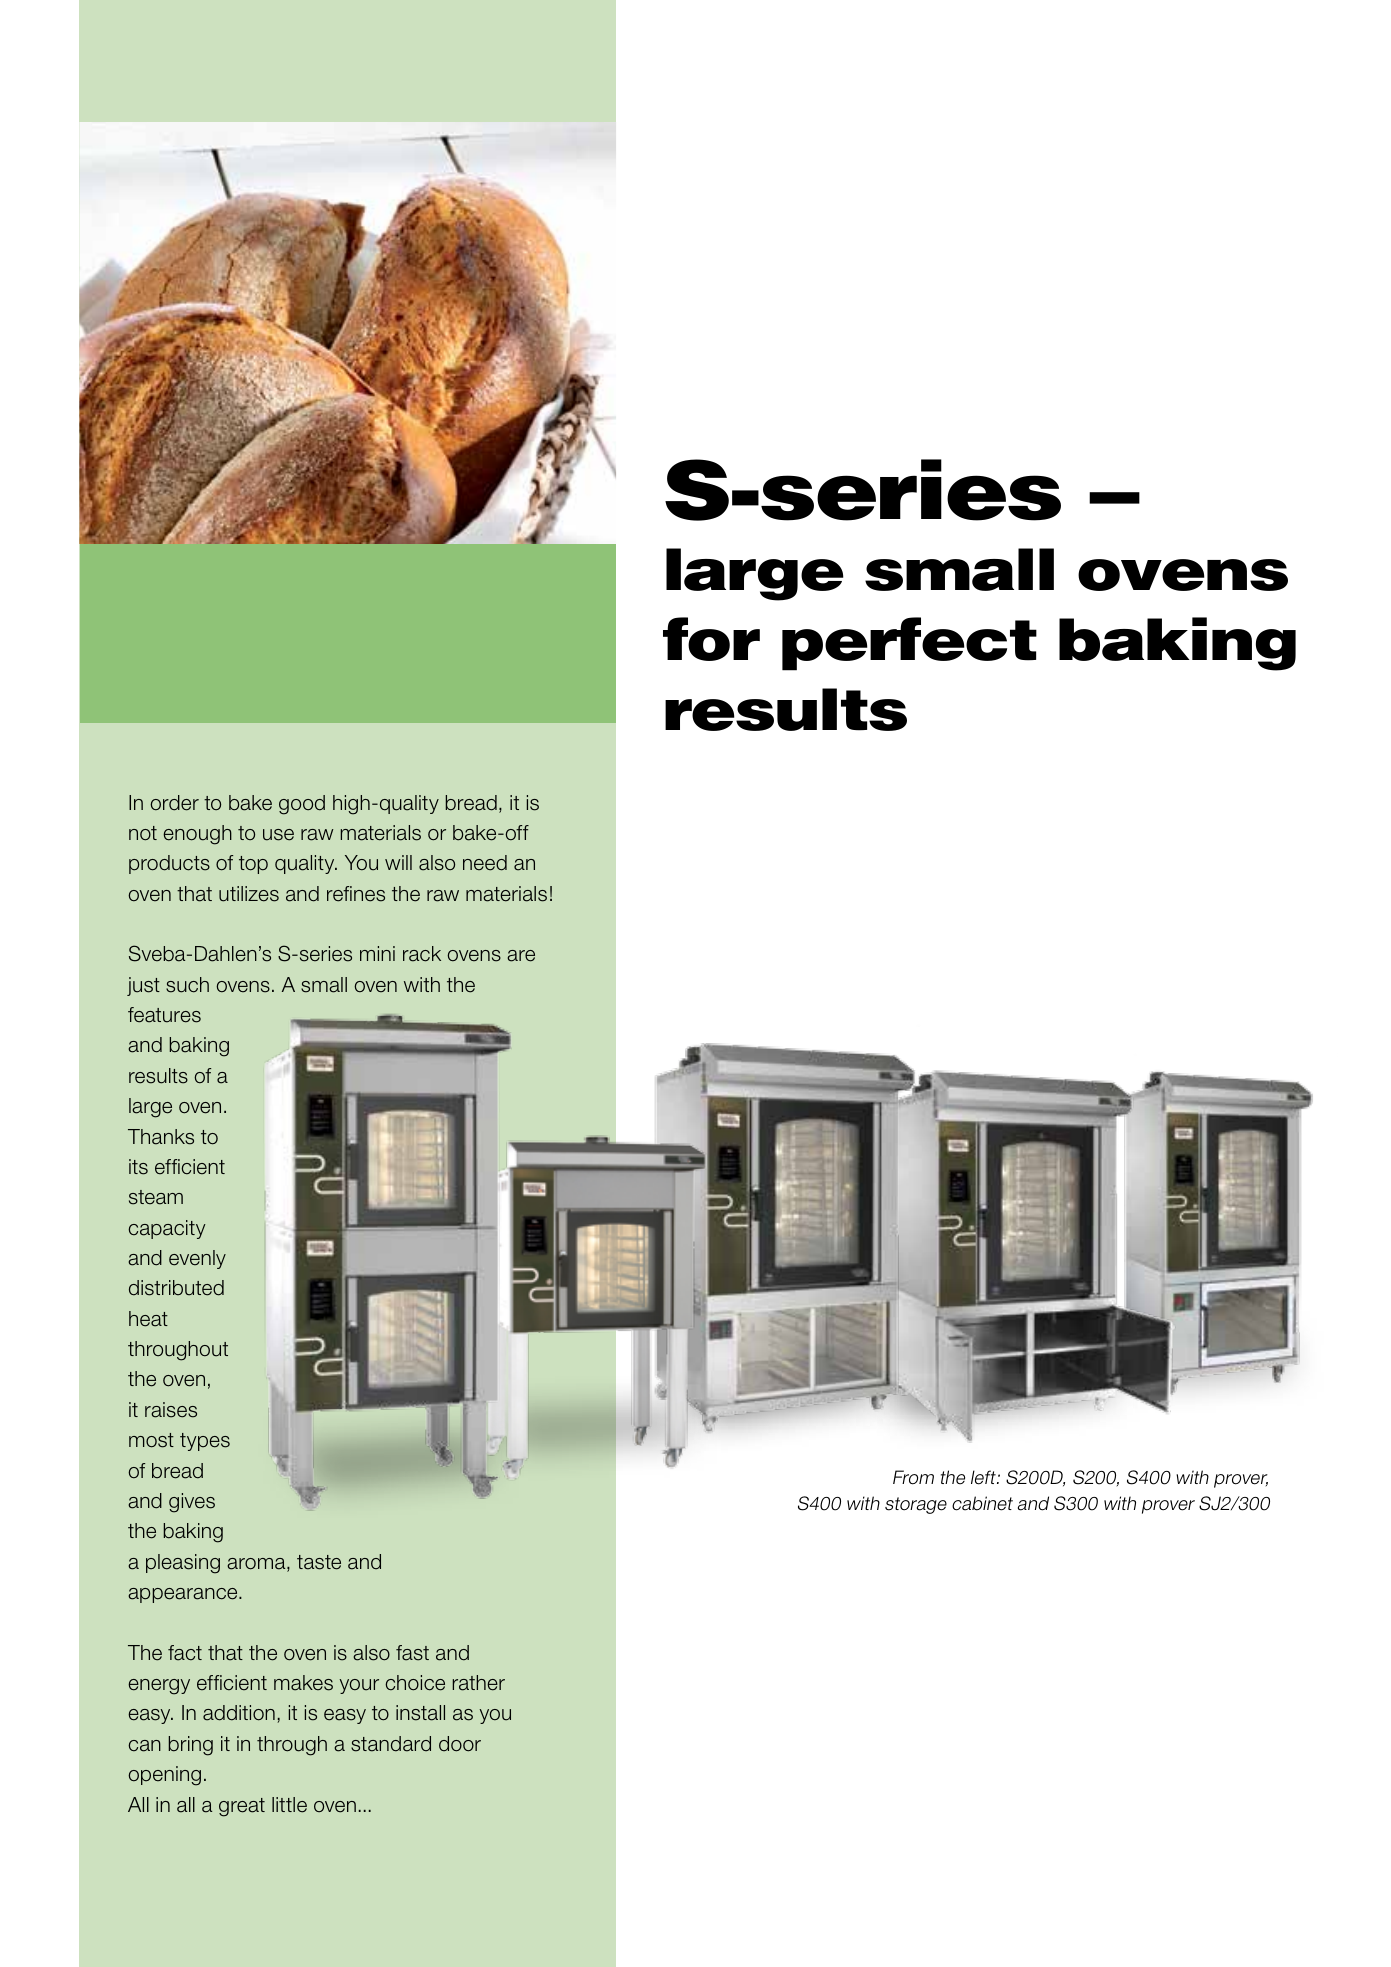 The height and width of the page is (1967, 1391). I want to click on for, so click(711, 639).
